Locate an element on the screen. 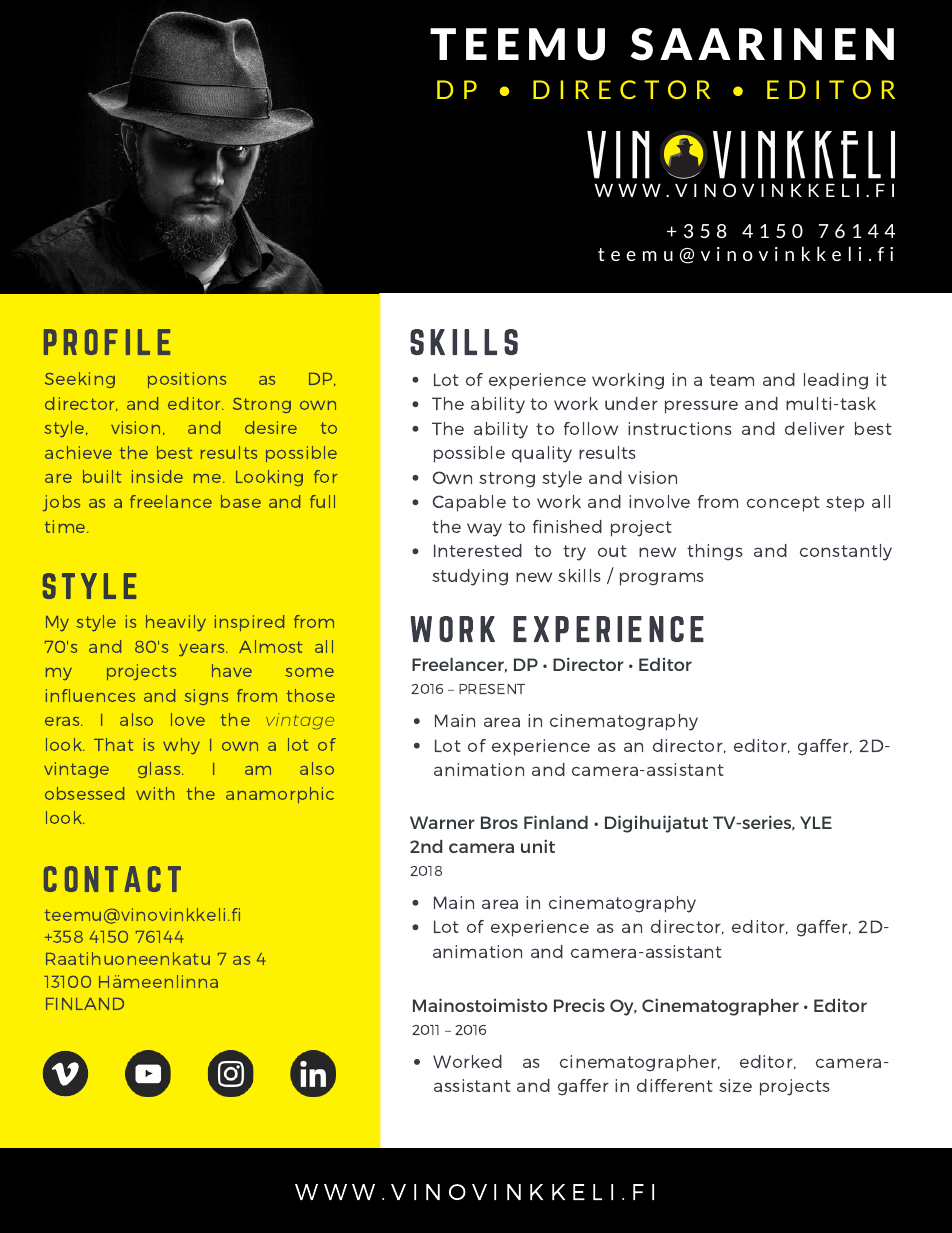  different is located at coordinates (675, 1085).
